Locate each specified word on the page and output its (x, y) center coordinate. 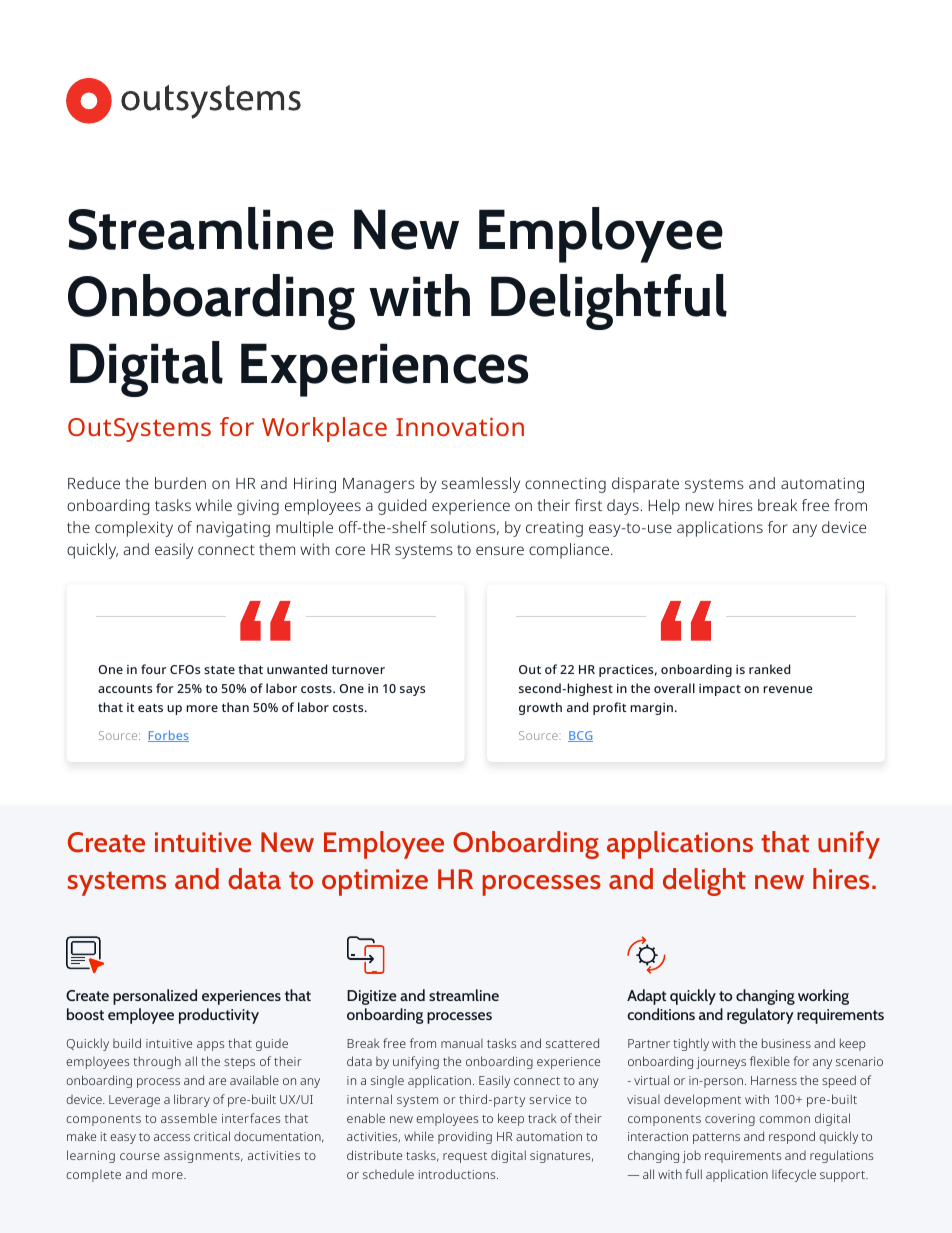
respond (792, 1137)
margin (651, 709)
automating (822, 485)
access (172, 1137)
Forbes (168, 736)
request (465, 1157)
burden (180, 483)
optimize (375, 882)
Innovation (460, 426)
